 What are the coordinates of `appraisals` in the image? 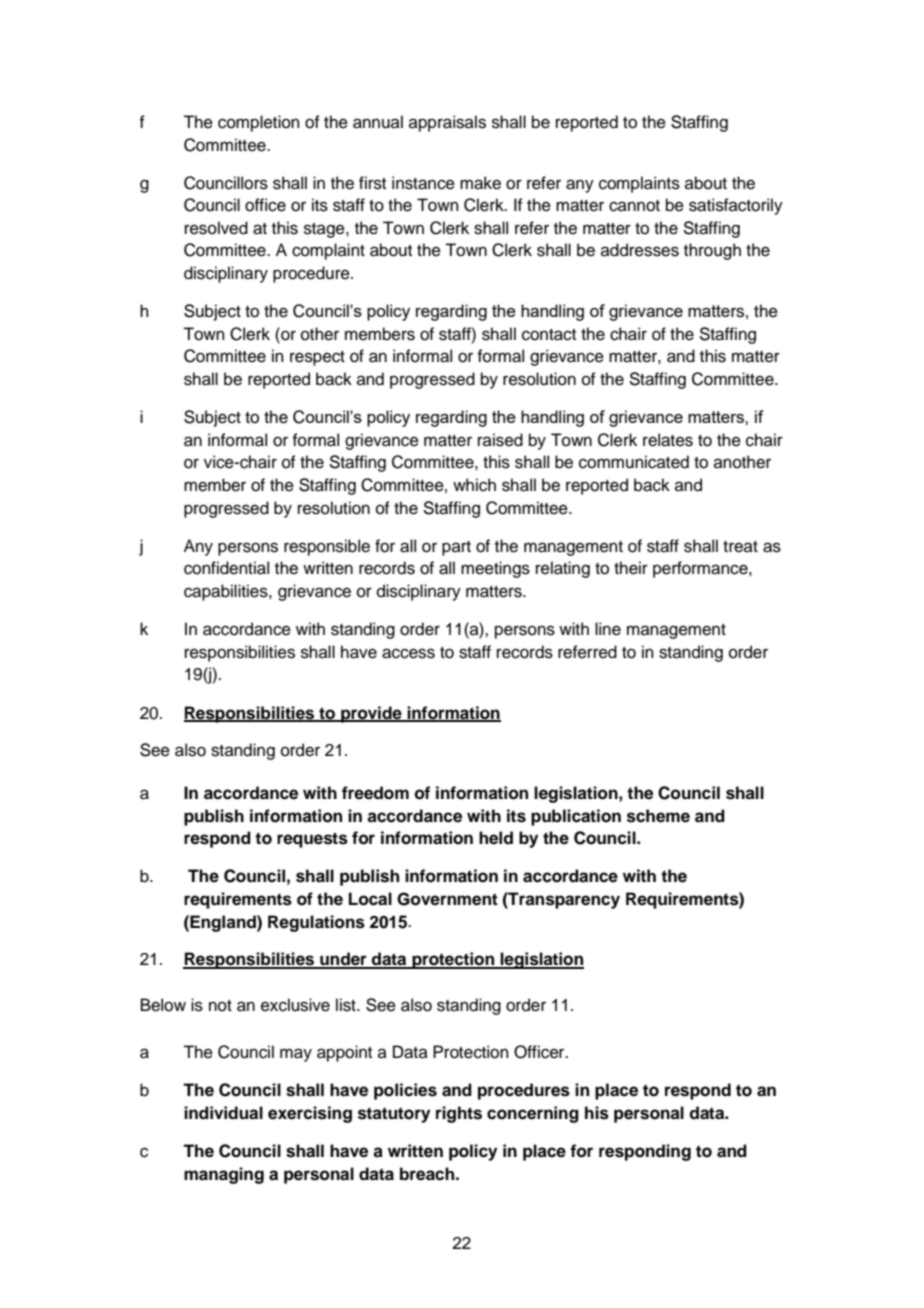 It's located at (447, 123).
